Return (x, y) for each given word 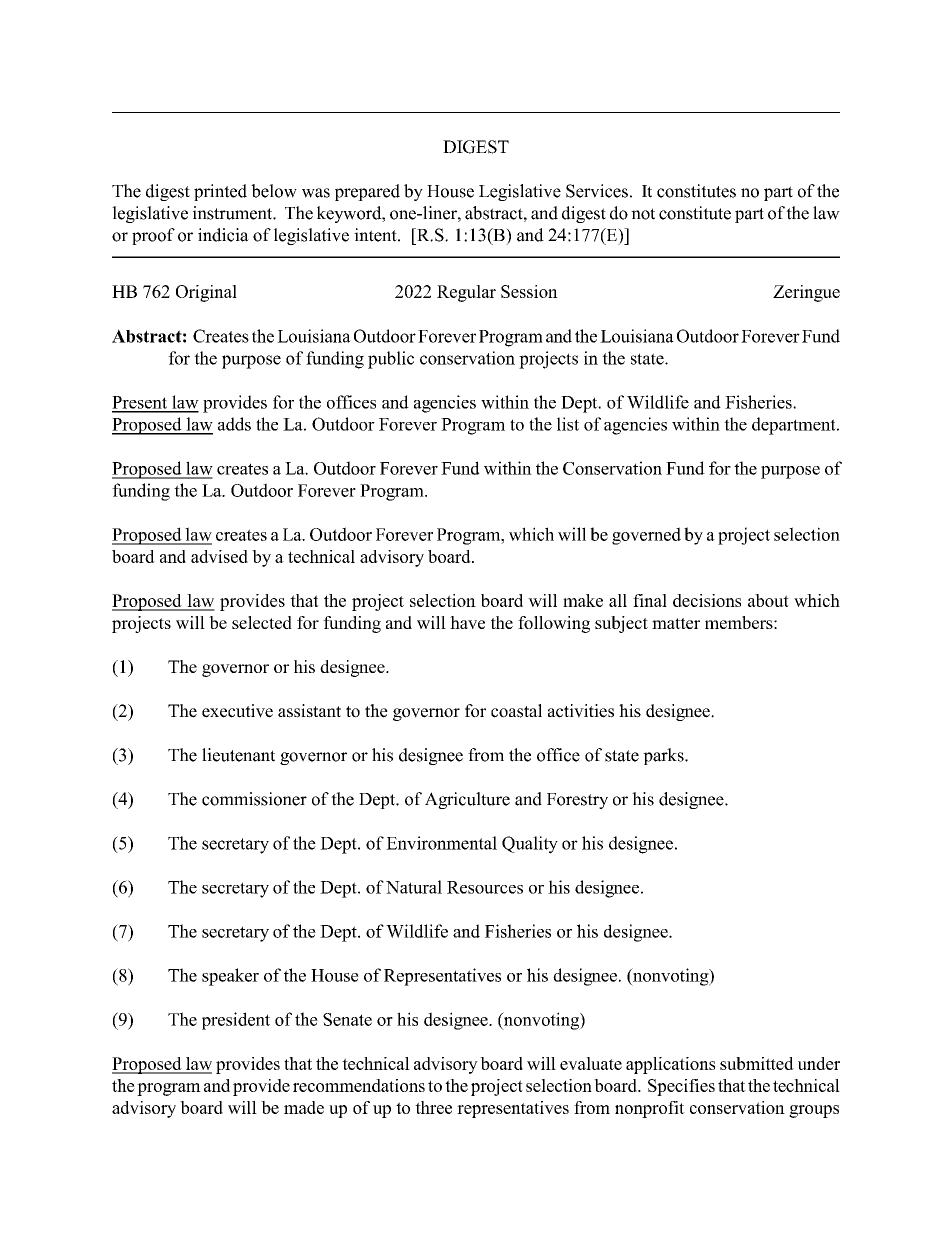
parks (664, 756)
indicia (223, 235)
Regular (466, 293)
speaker (230, 977)
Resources (485, 887)
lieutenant (238, 755)
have (467, 622)
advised (219, 556)
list (568, 424)
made (304, 1107)
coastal (516, 711)
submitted (757, 1063)
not (643, 214)
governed (646, 536)
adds (234, 424)
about (768, 600)
